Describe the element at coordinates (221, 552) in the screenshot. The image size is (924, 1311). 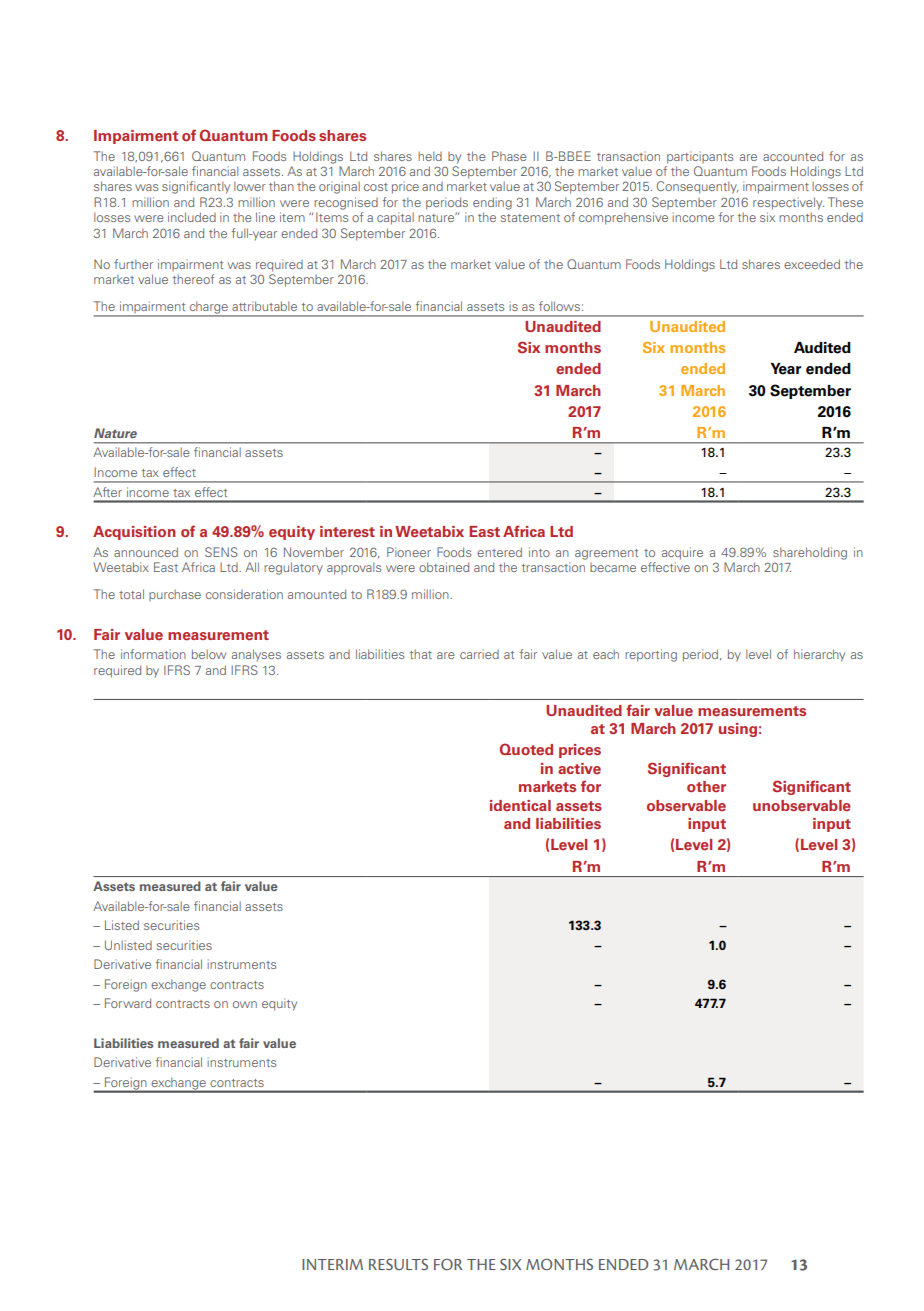
I see `SENS` at that location.
